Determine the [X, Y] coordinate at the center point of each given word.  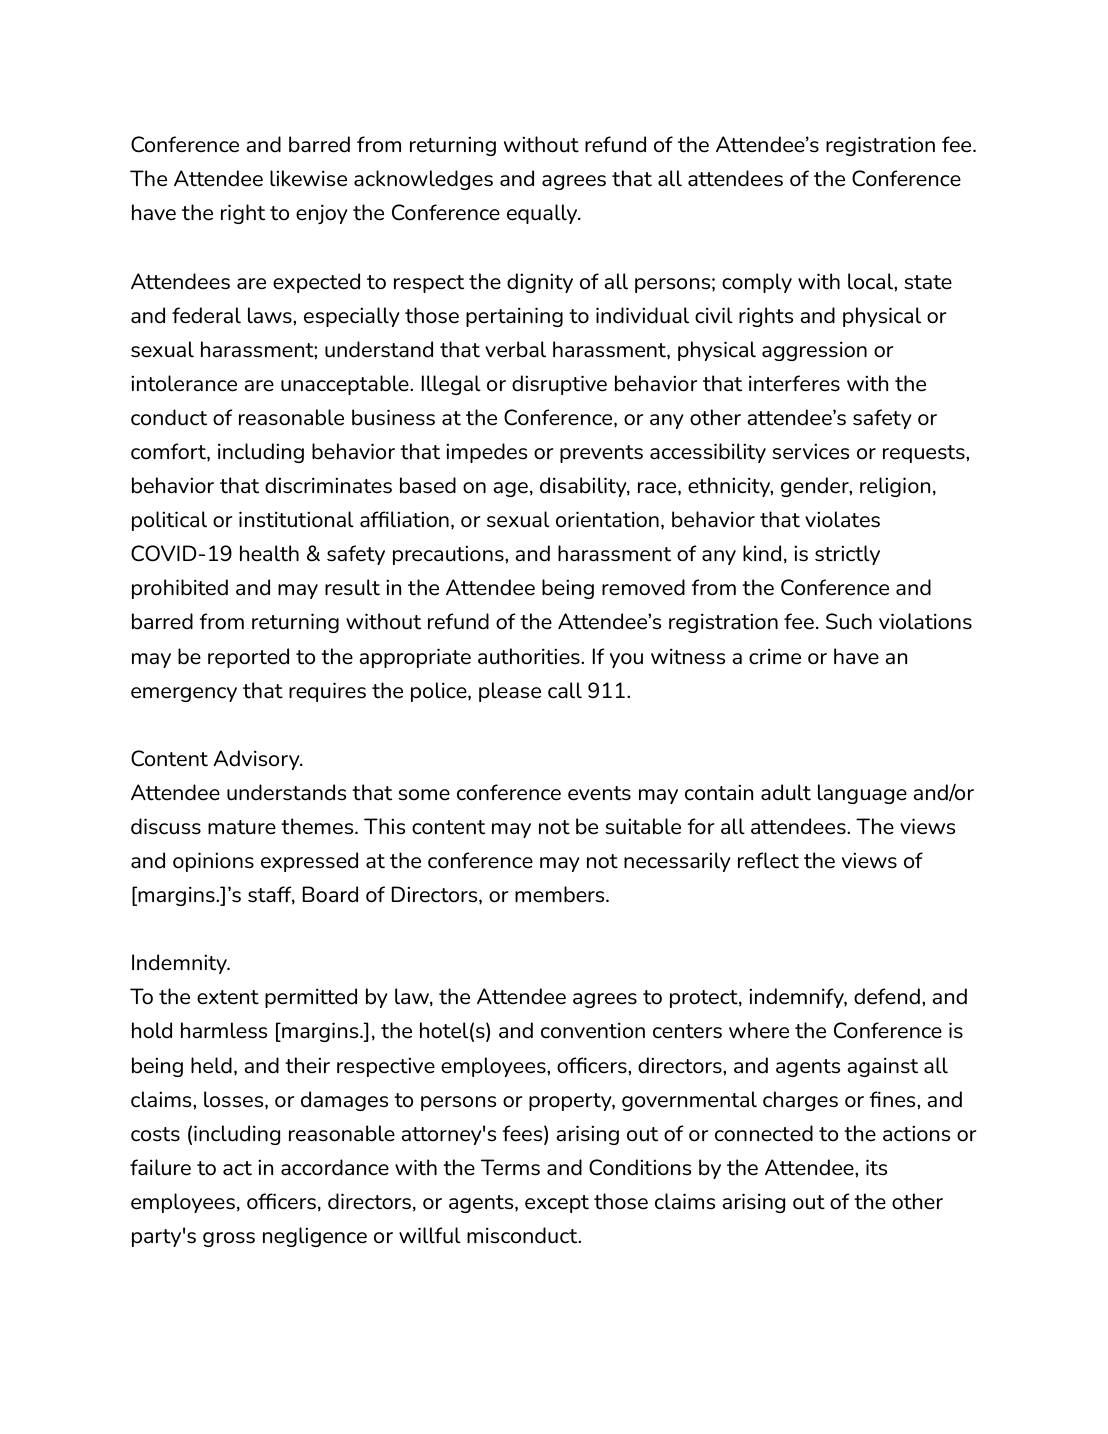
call [565, 690]
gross [229, 1239]
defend [887, 996]
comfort [169, 452]
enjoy [322, 214]
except [557, 1204]
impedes [486, 453]
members [561, 894]
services [810, 452]
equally [543, 214]
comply [757, 283]
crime [775, 657]
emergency [184, 694]
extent [228, 997]
